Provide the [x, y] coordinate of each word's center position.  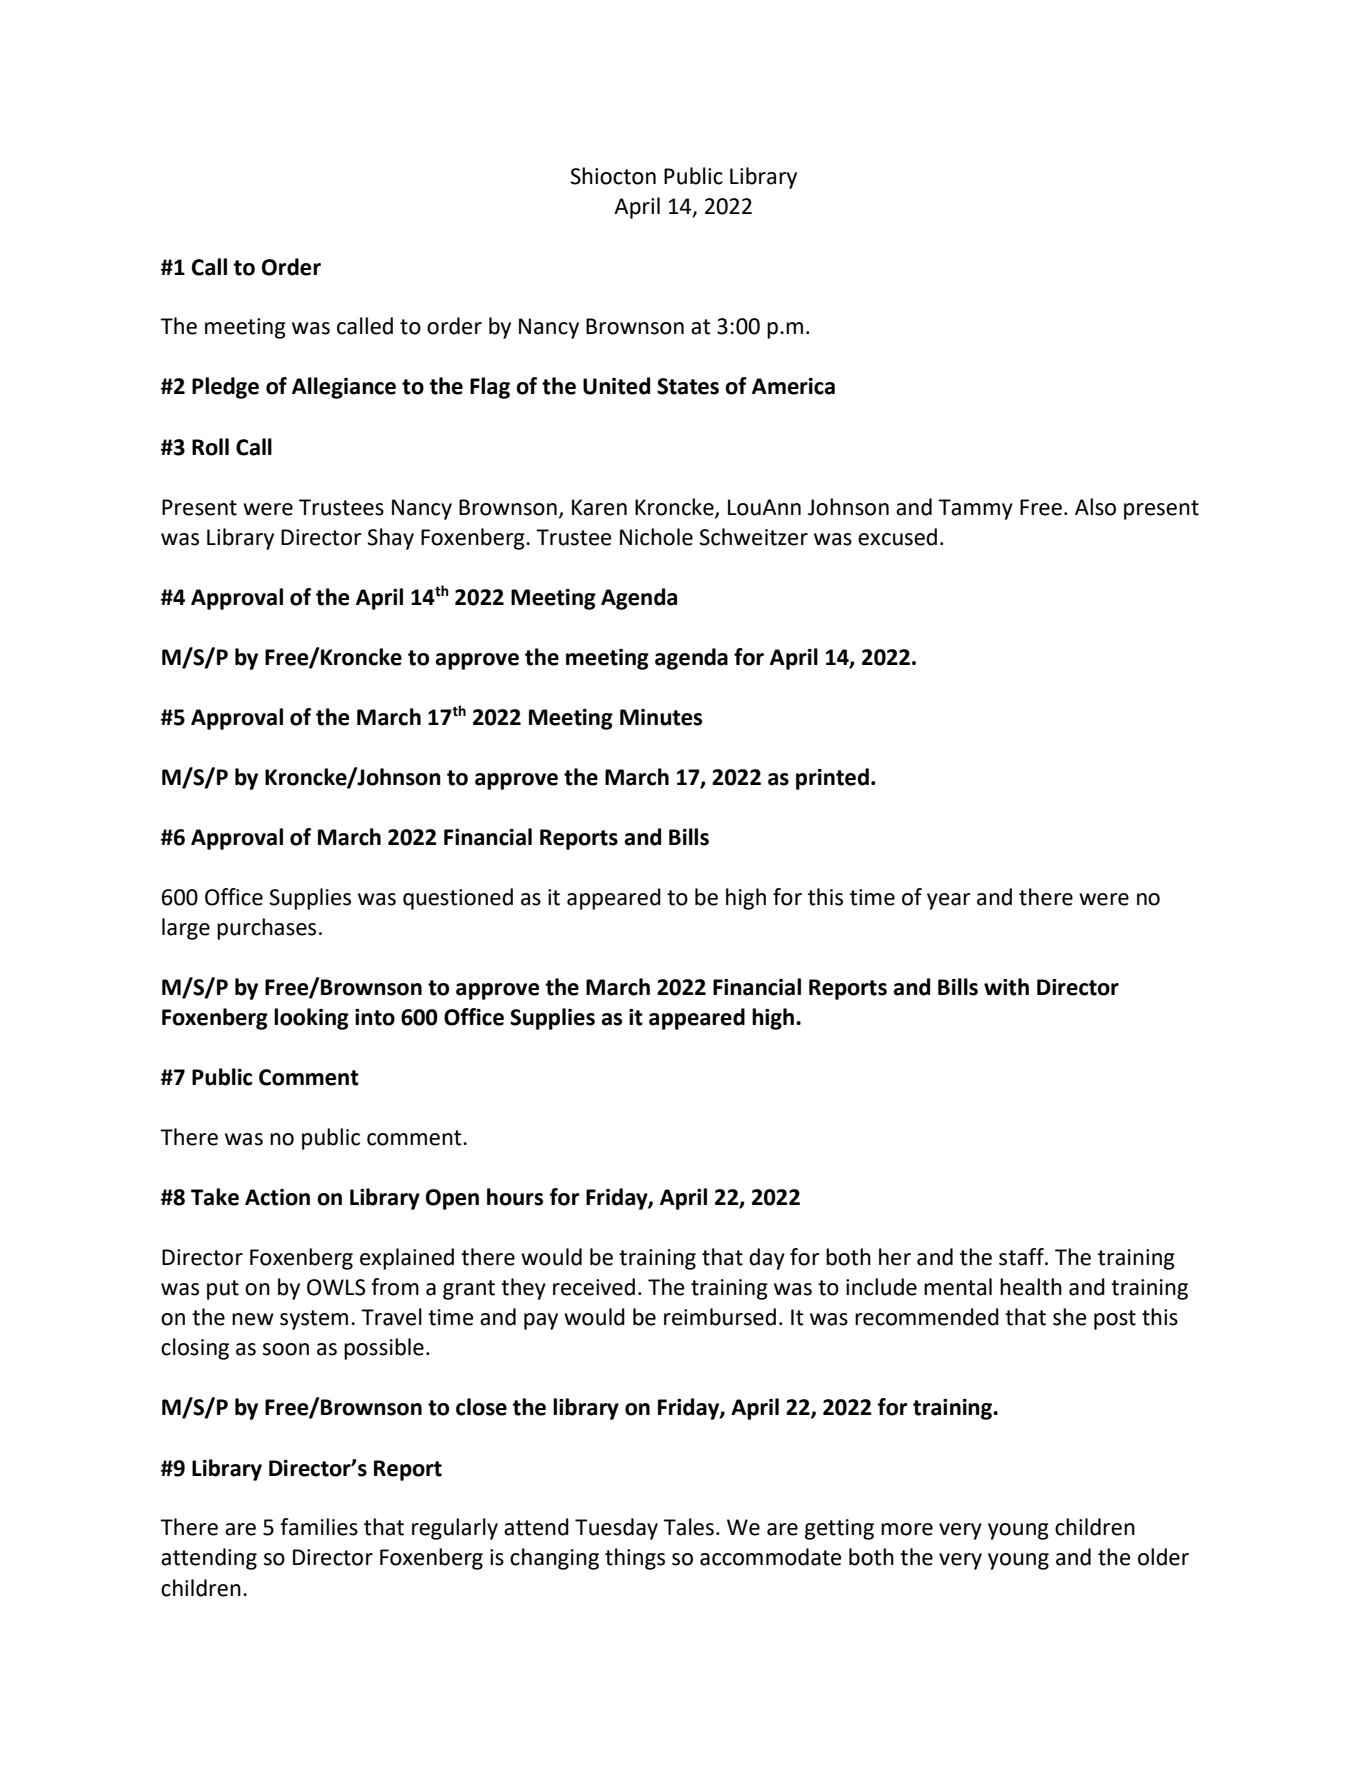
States [688, 386]
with [1006, 987]
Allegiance [344, 388]
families [319, 1527]
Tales [688, 1527]
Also [1095, 507]
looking [311, 1019]
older [1163, 1557]
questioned [458, 899]
